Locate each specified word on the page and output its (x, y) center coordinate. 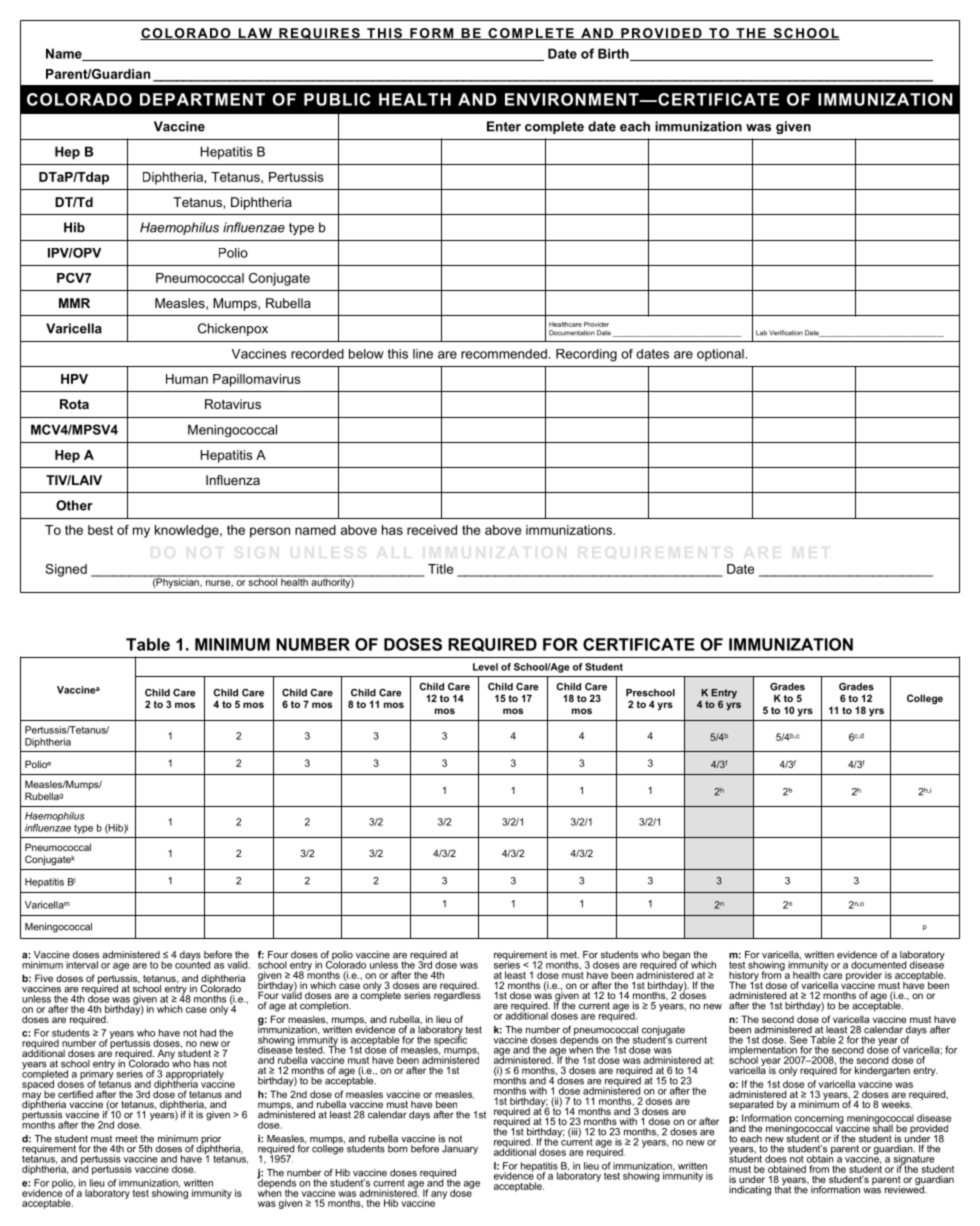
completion (325, 1006)
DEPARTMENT (202, 99)
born (398, 1149)
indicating (750, 1191)
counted (192, 964)
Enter (504, 126)
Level (485, 667)
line (423, 354)
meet (127, 1139)
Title (440, 569)
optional (721, 355)
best (100, 530)
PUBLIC (337, 99)
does (776, 1159)
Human (187, 379)
